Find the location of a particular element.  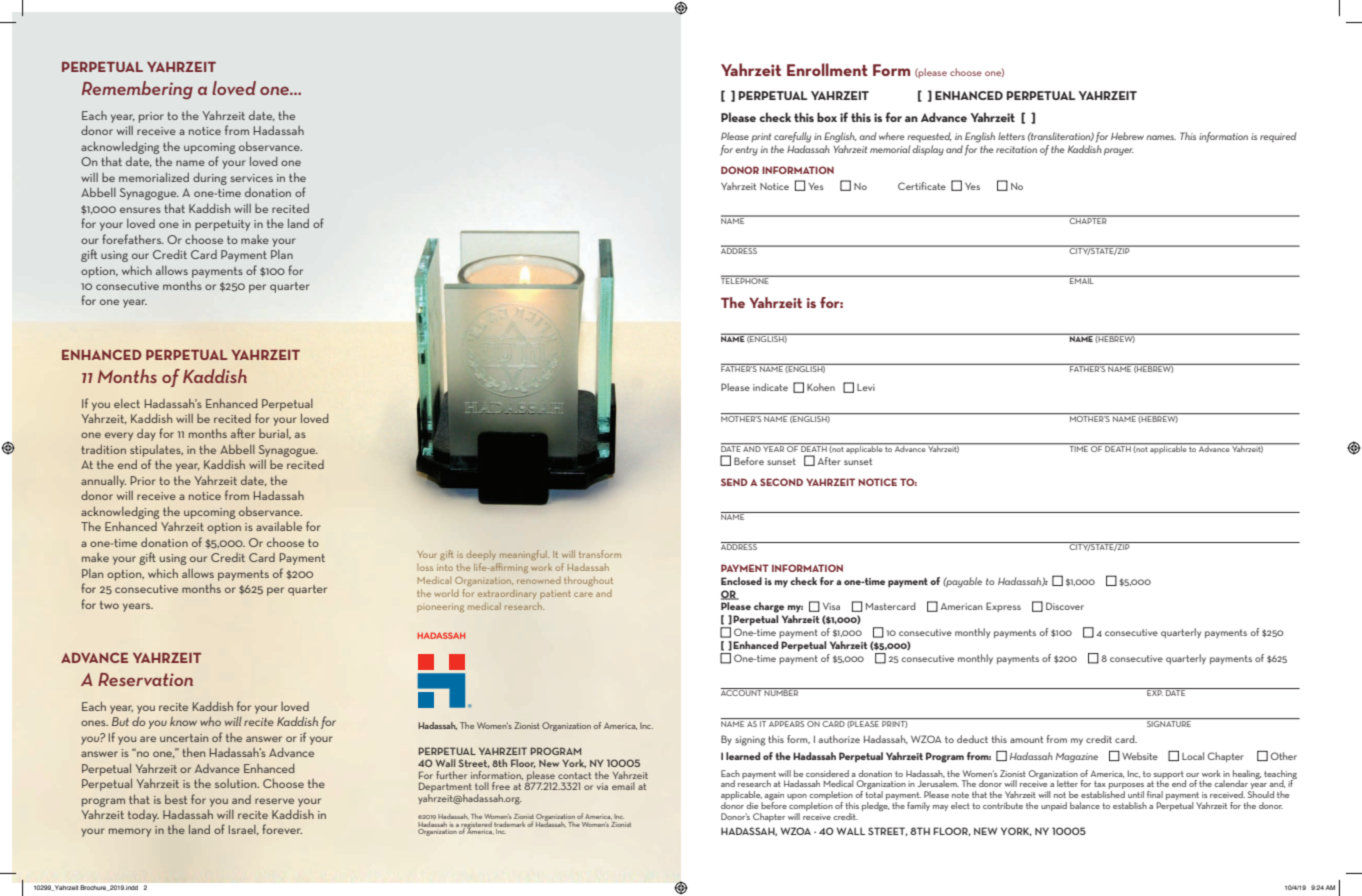

Enrollment is located at coordinates (827, 69).
